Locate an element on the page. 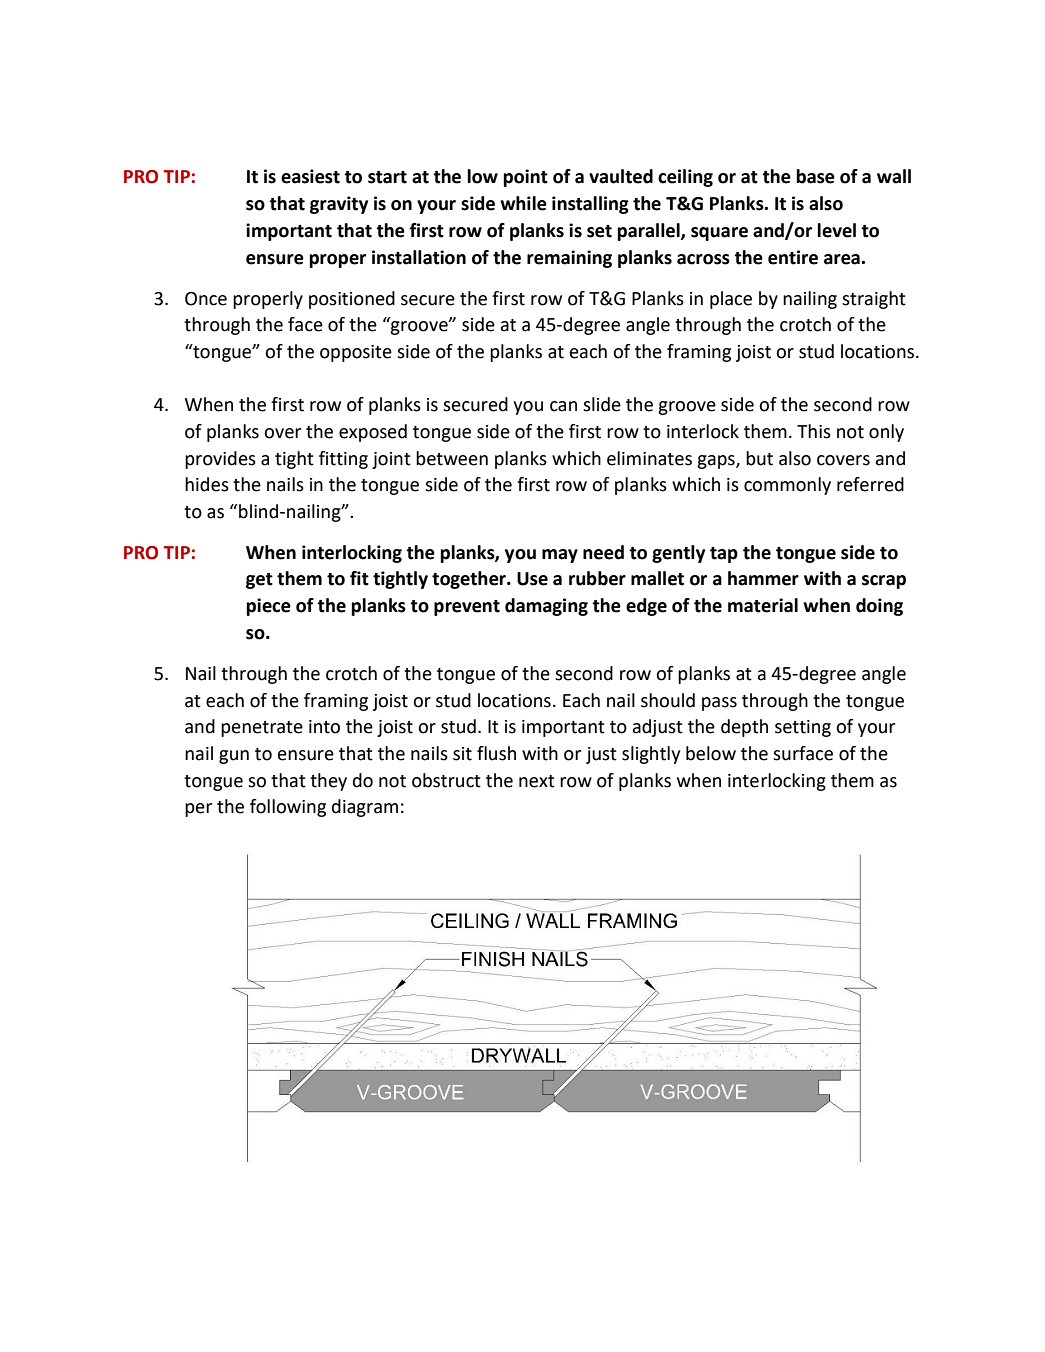  damaging is located at coordinates (546, 607).
